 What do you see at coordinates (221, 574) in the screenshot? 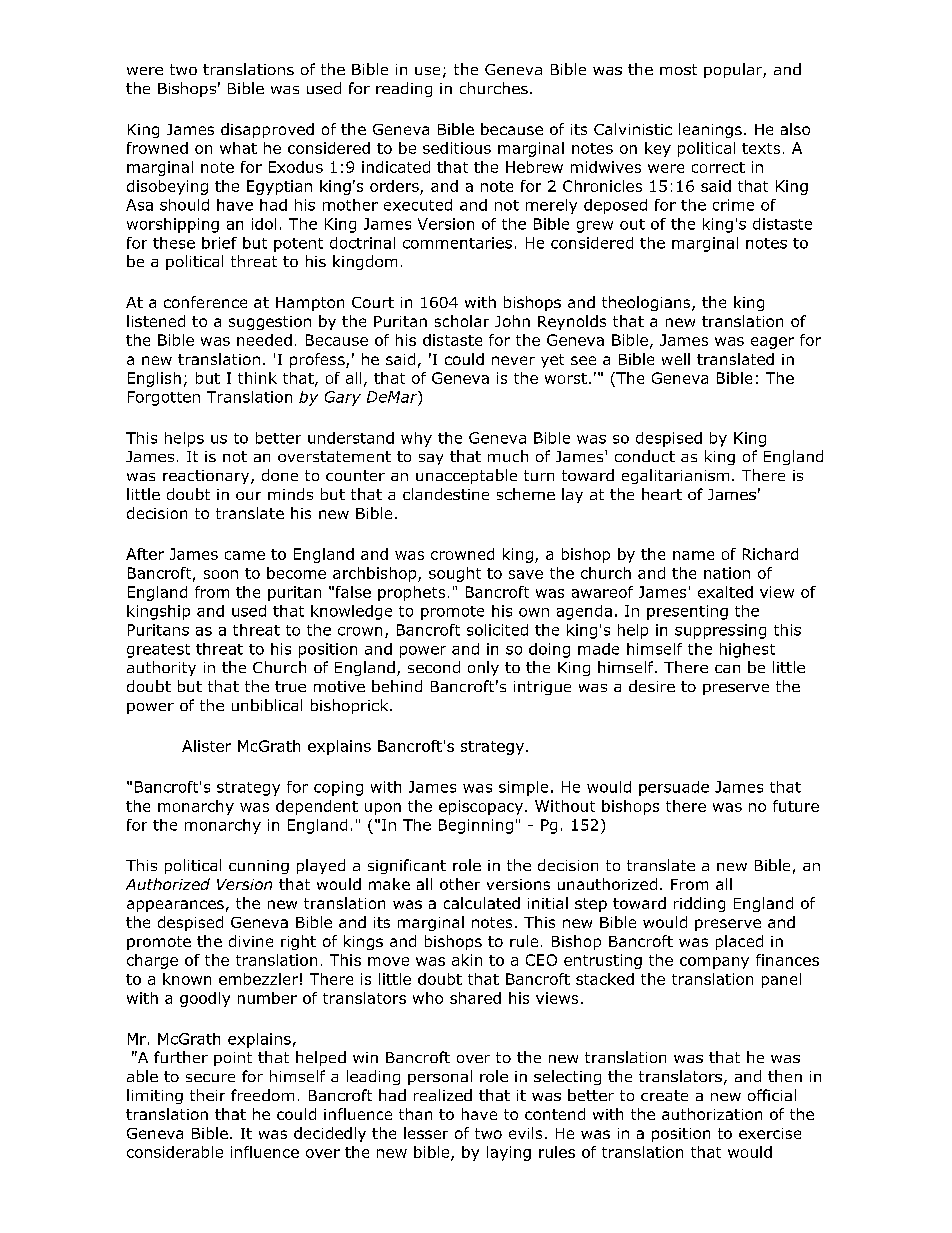
I see `soon` at bounding box center [221, 574].
